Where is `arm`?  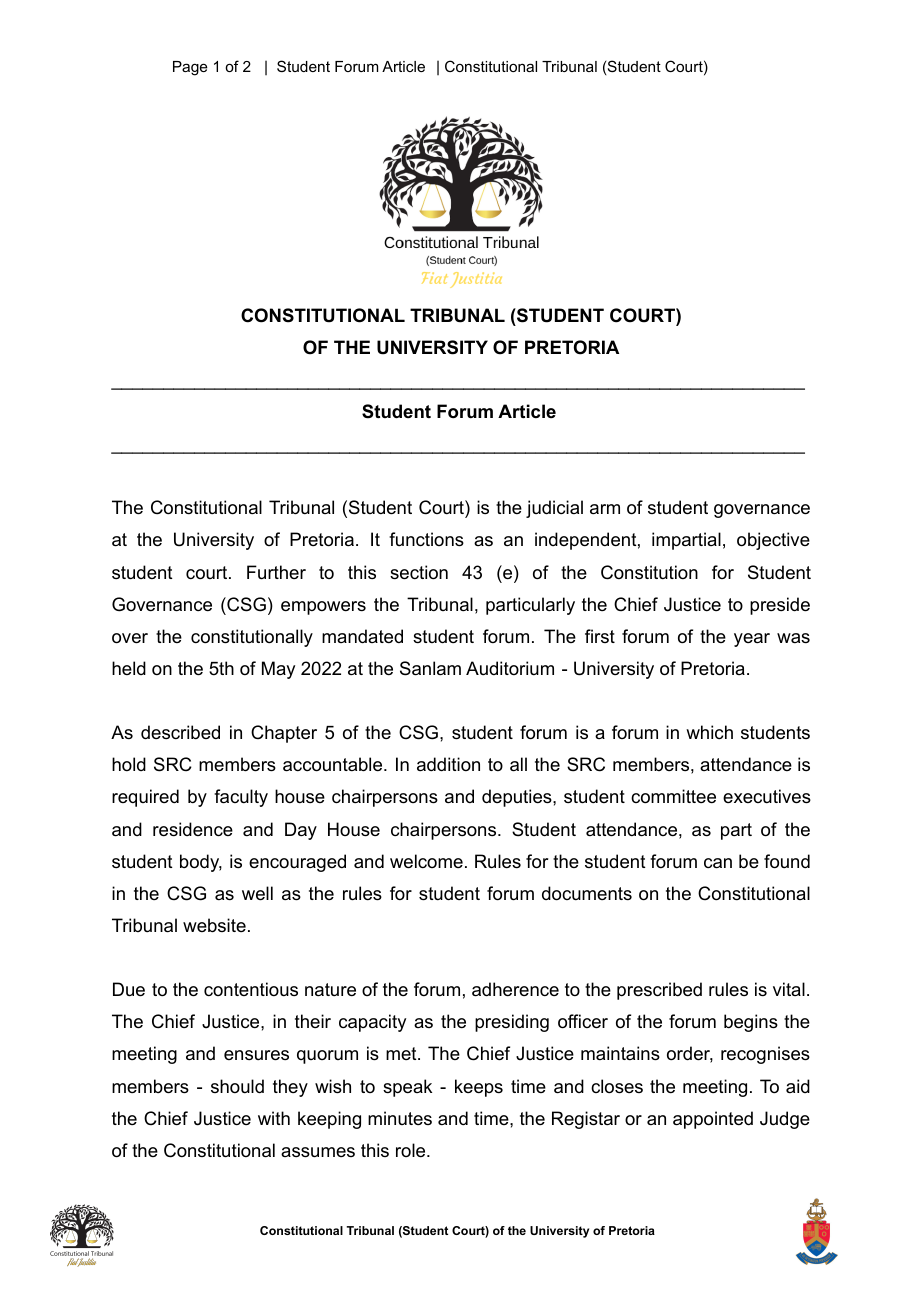 arm is located at coordinates (605, 509).
